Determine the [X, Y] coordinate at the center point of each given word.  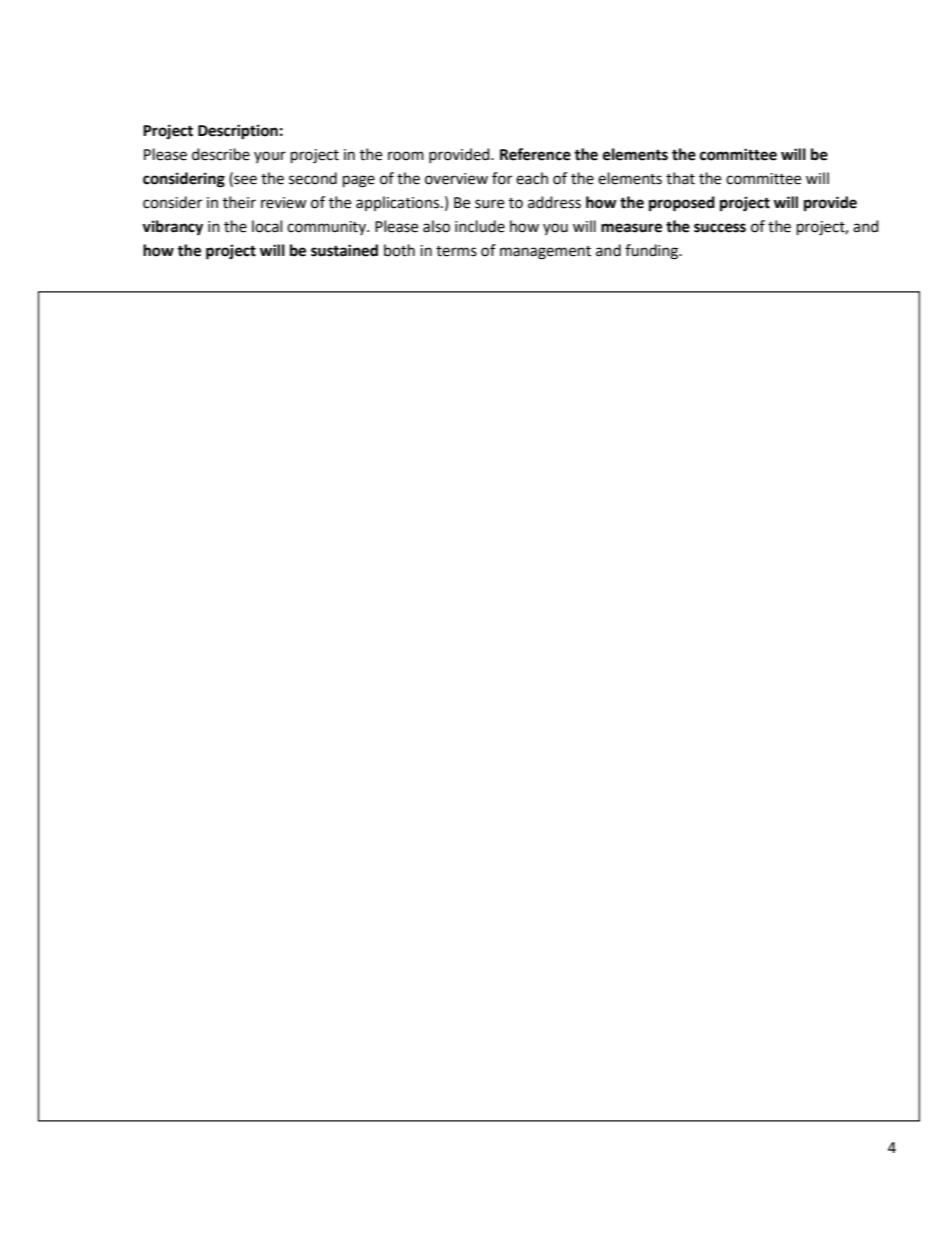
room [406, 156]
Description [238, 132]
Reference [535, 154]
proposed [682, 204]
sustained [344, 250]
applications [399, 203]
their [239, 202]
